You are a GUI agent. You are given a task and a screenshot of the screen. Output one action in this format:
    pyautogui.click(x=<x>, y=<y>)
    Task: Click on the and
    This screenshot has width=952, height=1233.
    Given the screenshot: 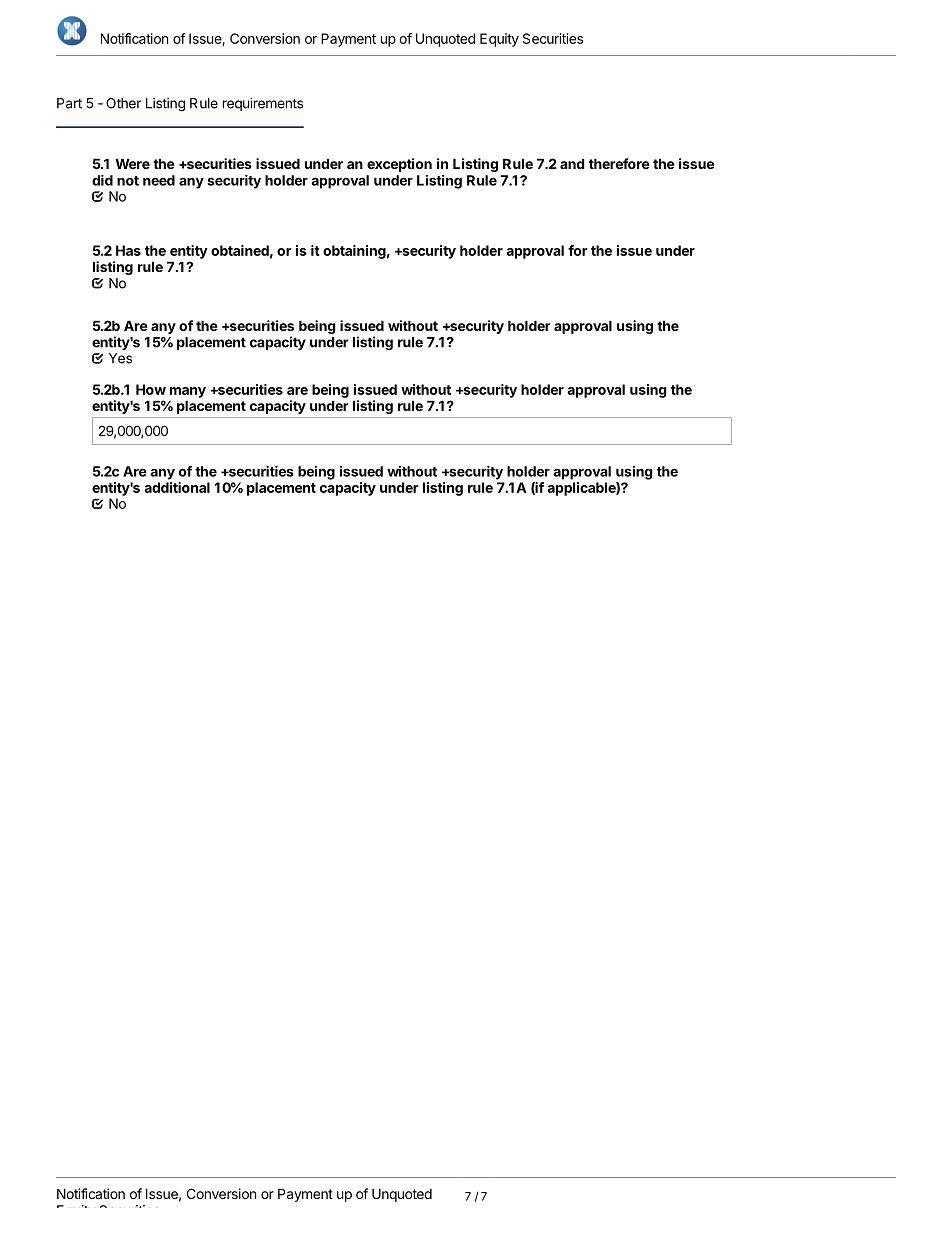 What is the action you would take?
    pyautogui.click(x=572, y=163)
